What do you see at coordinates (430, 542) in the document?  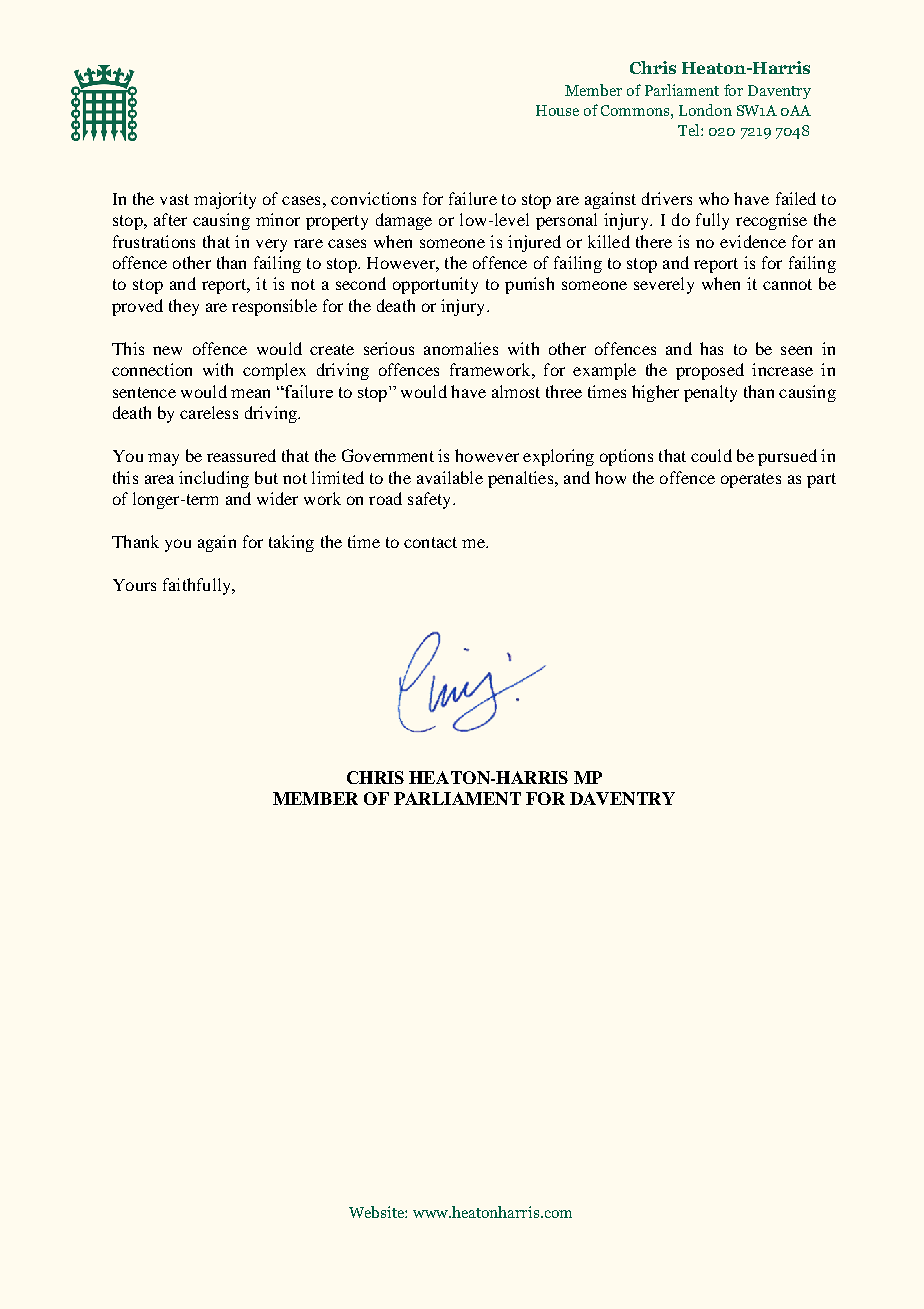 I see `contact` at bounding box center [430, 542].
